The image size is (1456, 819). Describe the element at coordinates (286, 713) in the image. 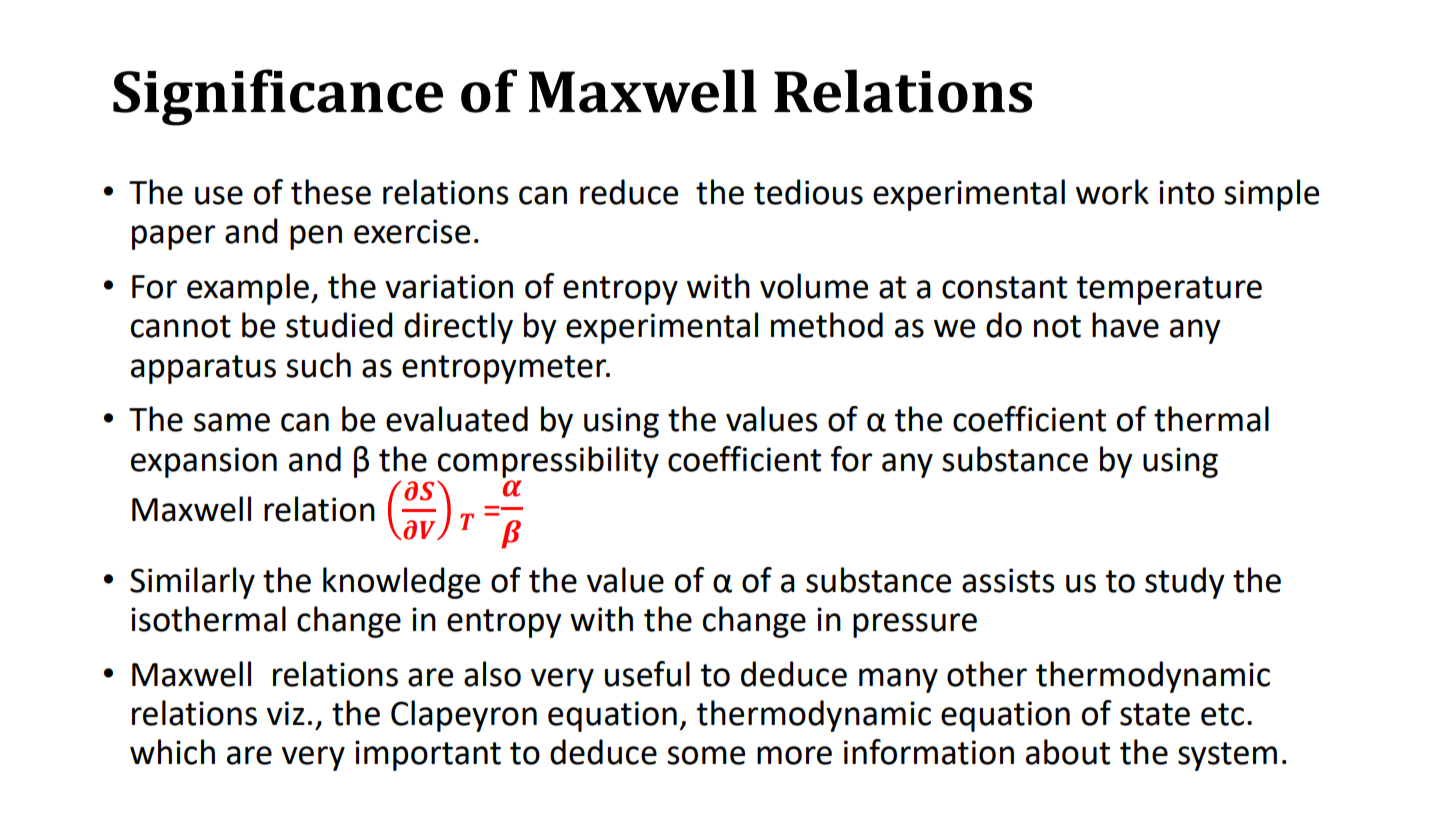

I see `viz` at that location.
